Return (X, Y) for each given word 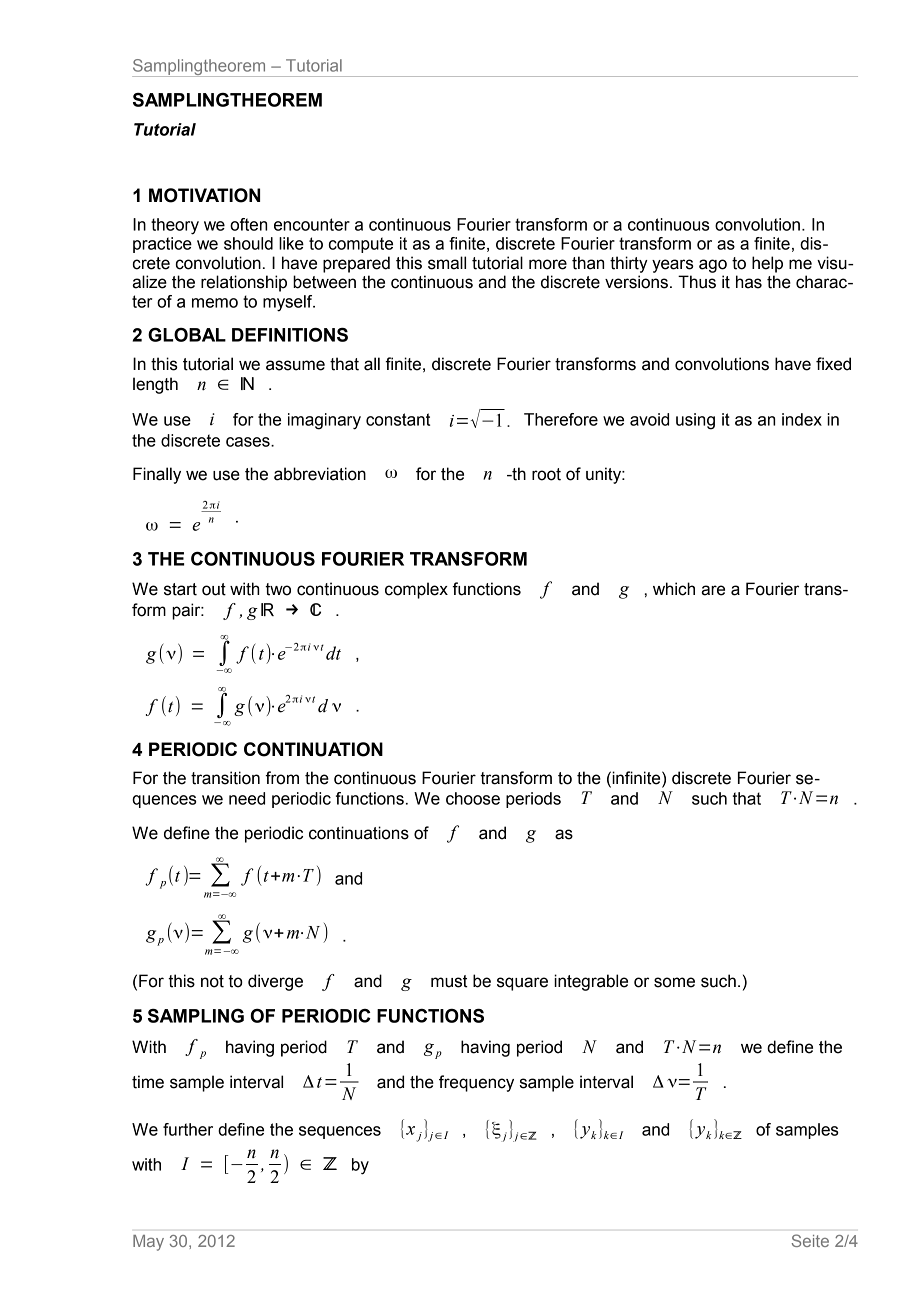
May (148, 1243)
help (767, 264)
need (247, 798)
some (674, 982)
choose (473, 798)
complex (416, 590)
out (214, 589)
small (447, 263)
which (674, 589)
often (248, 224)
